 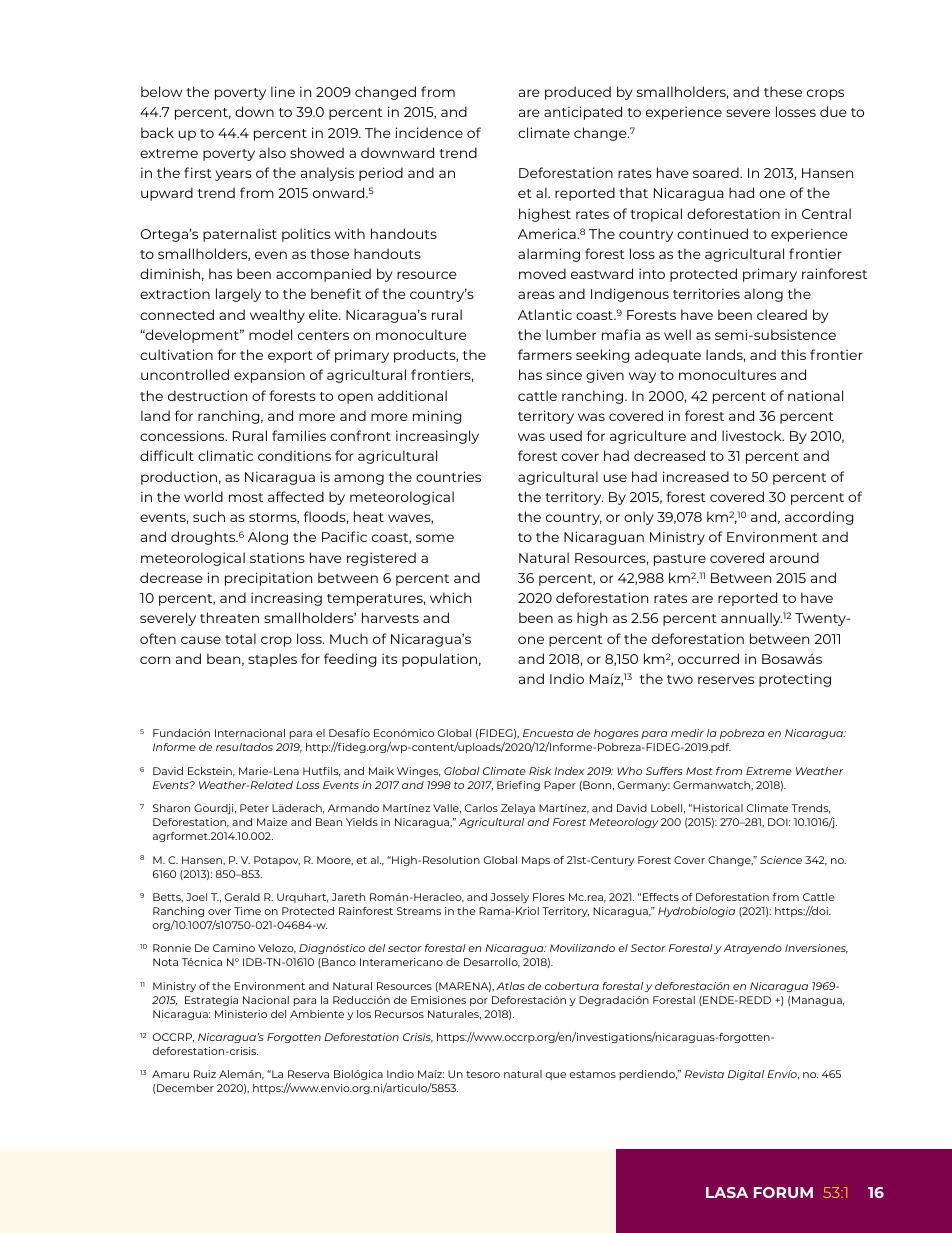 I want to click on incidence, so click(x=429, y=132).
